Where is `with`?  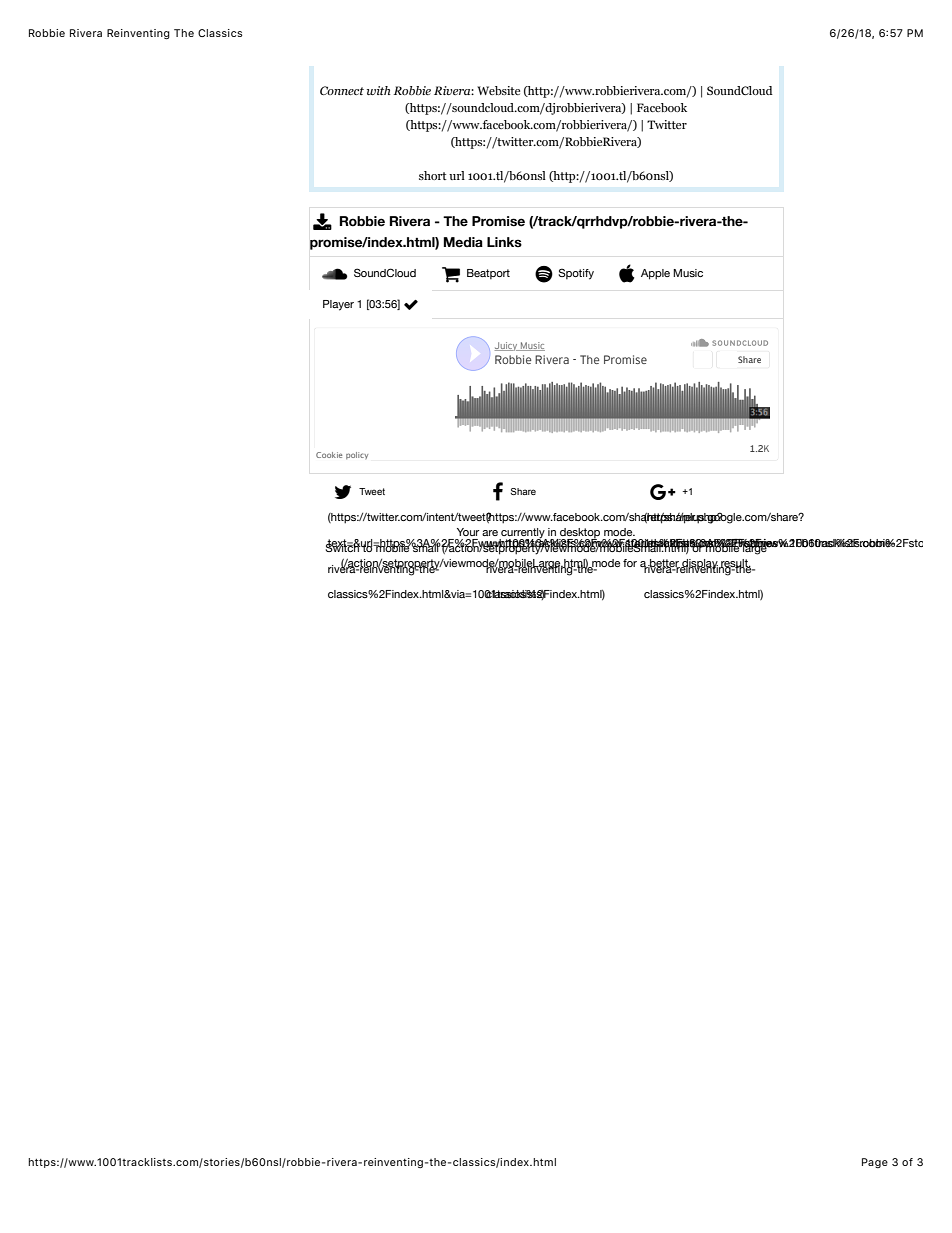
with is located at coordinates (379, 90).
